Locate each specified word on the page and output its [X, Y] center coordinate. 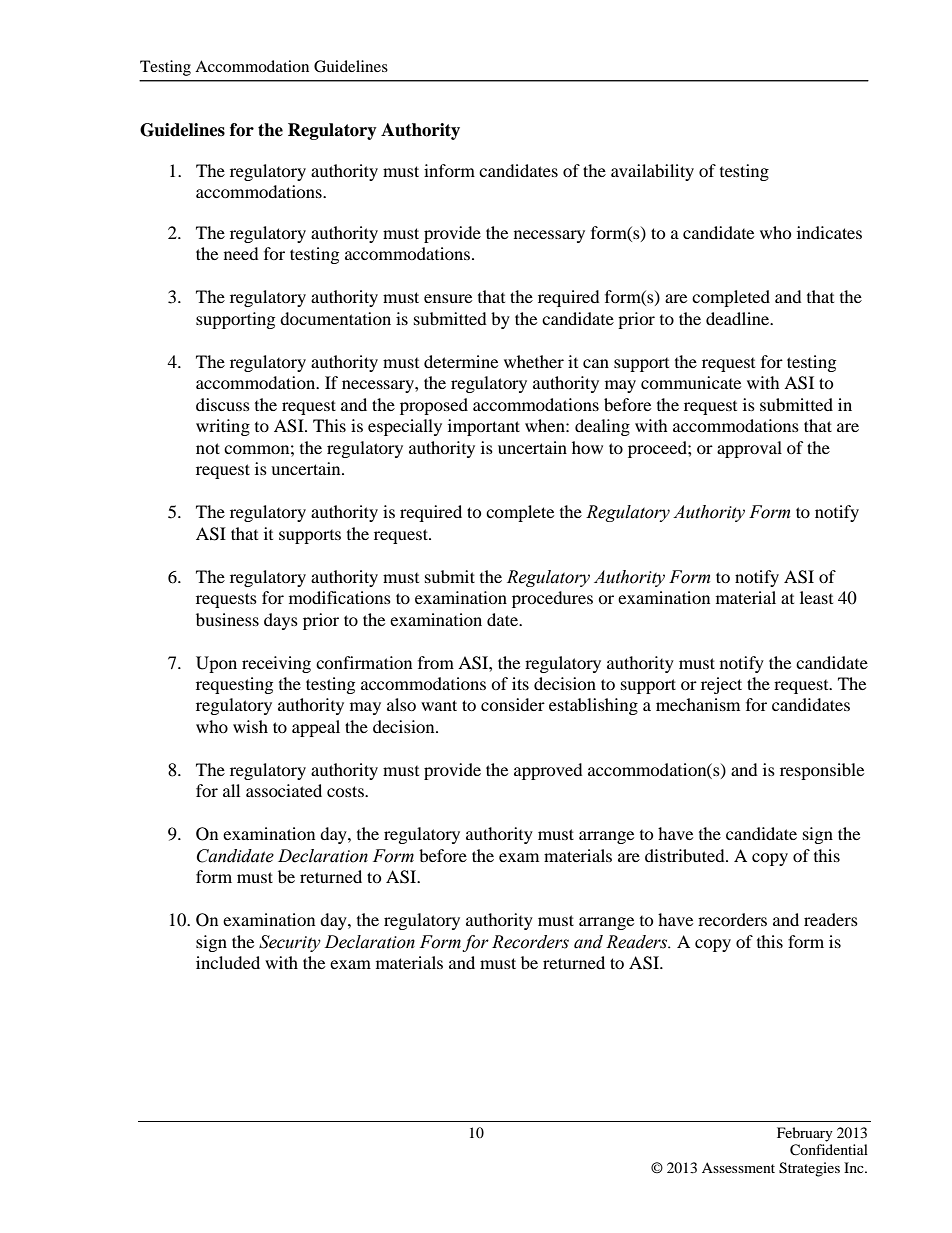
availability [652, 172]
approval [749, 449]
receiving [276, 664]
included [228, 962]
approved [548, 771]
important [484, 427]
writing [223, 427]
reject [721, 685]
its [520, 683]
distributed [686, 855]
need [241, 253]
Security [290, 943]
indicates [829, 232]
